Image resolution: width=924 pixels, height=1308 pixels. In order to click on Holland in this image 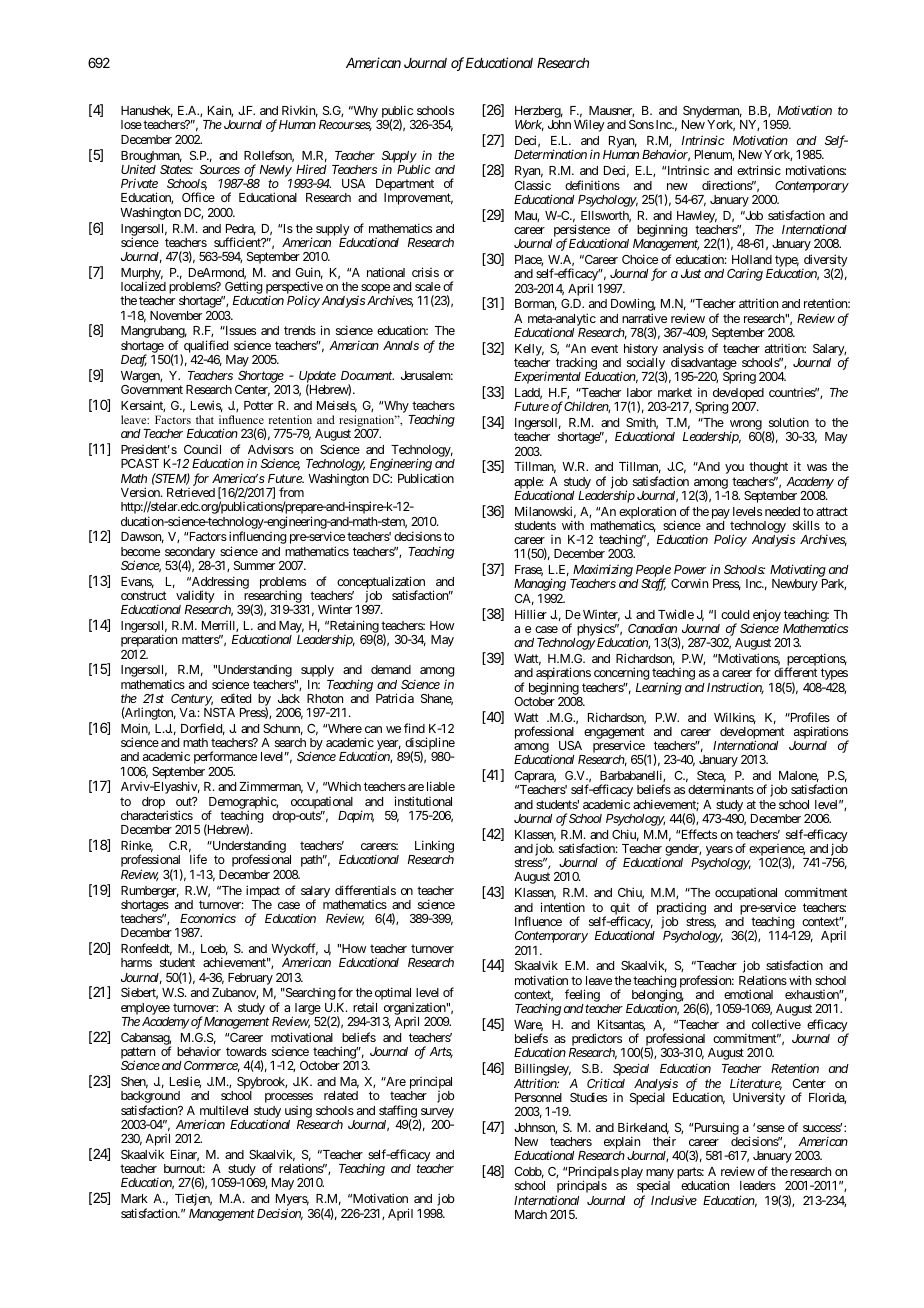, I will do `click(752, 259)`.
